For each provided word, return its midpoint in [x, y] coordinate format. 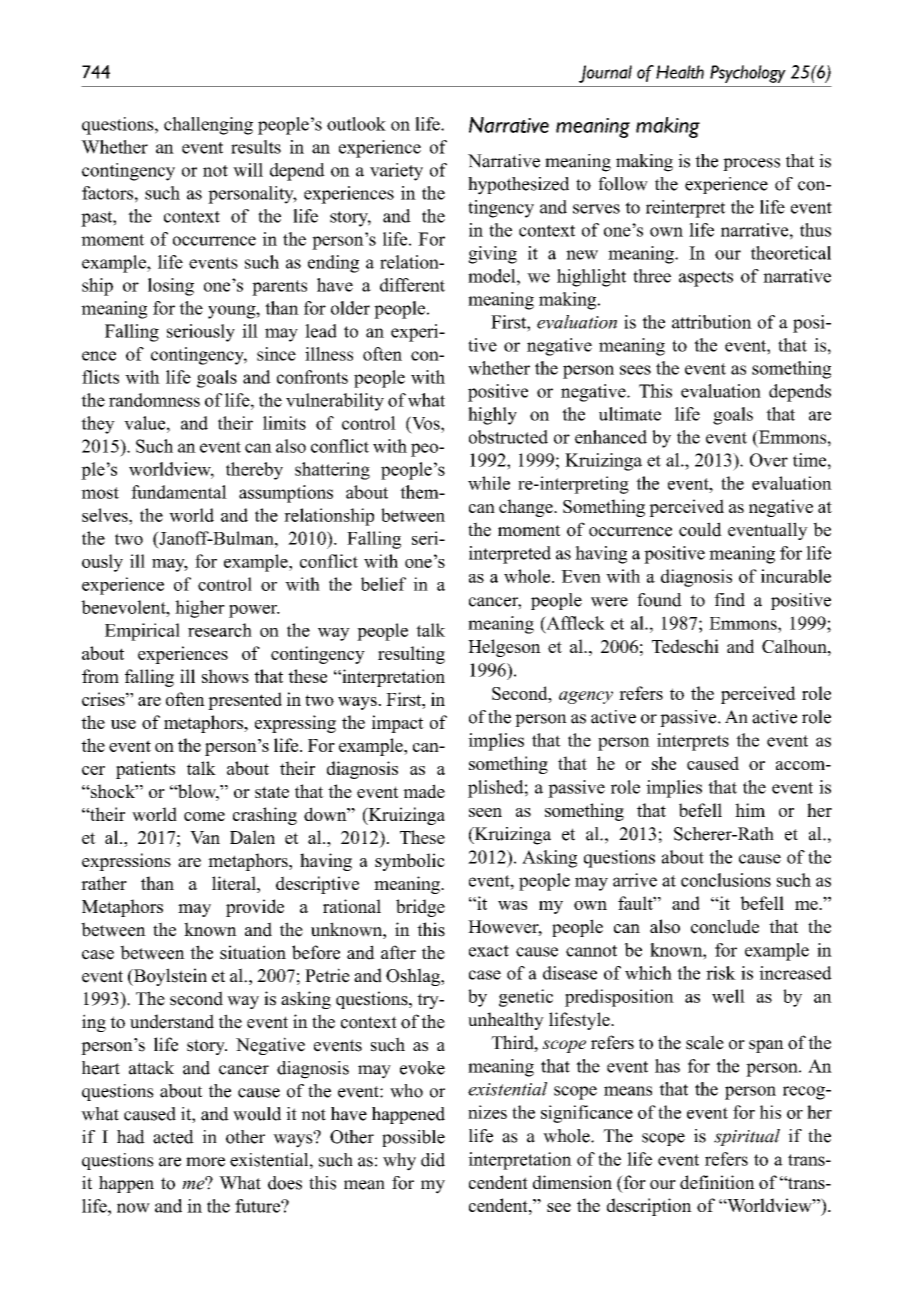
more [205, 1162]
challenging [208, 126]
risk [721, 973]
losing [171, 287]
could [700, 529]
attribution [712, 322]
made [424, 791]
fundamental [179, 492]
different [412, 285]
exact [489, 951]
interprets [693, 742]
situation [253, 952]
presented [245, 701]
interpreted [510, 555]
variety [396, 172]
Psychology [748, 74]
